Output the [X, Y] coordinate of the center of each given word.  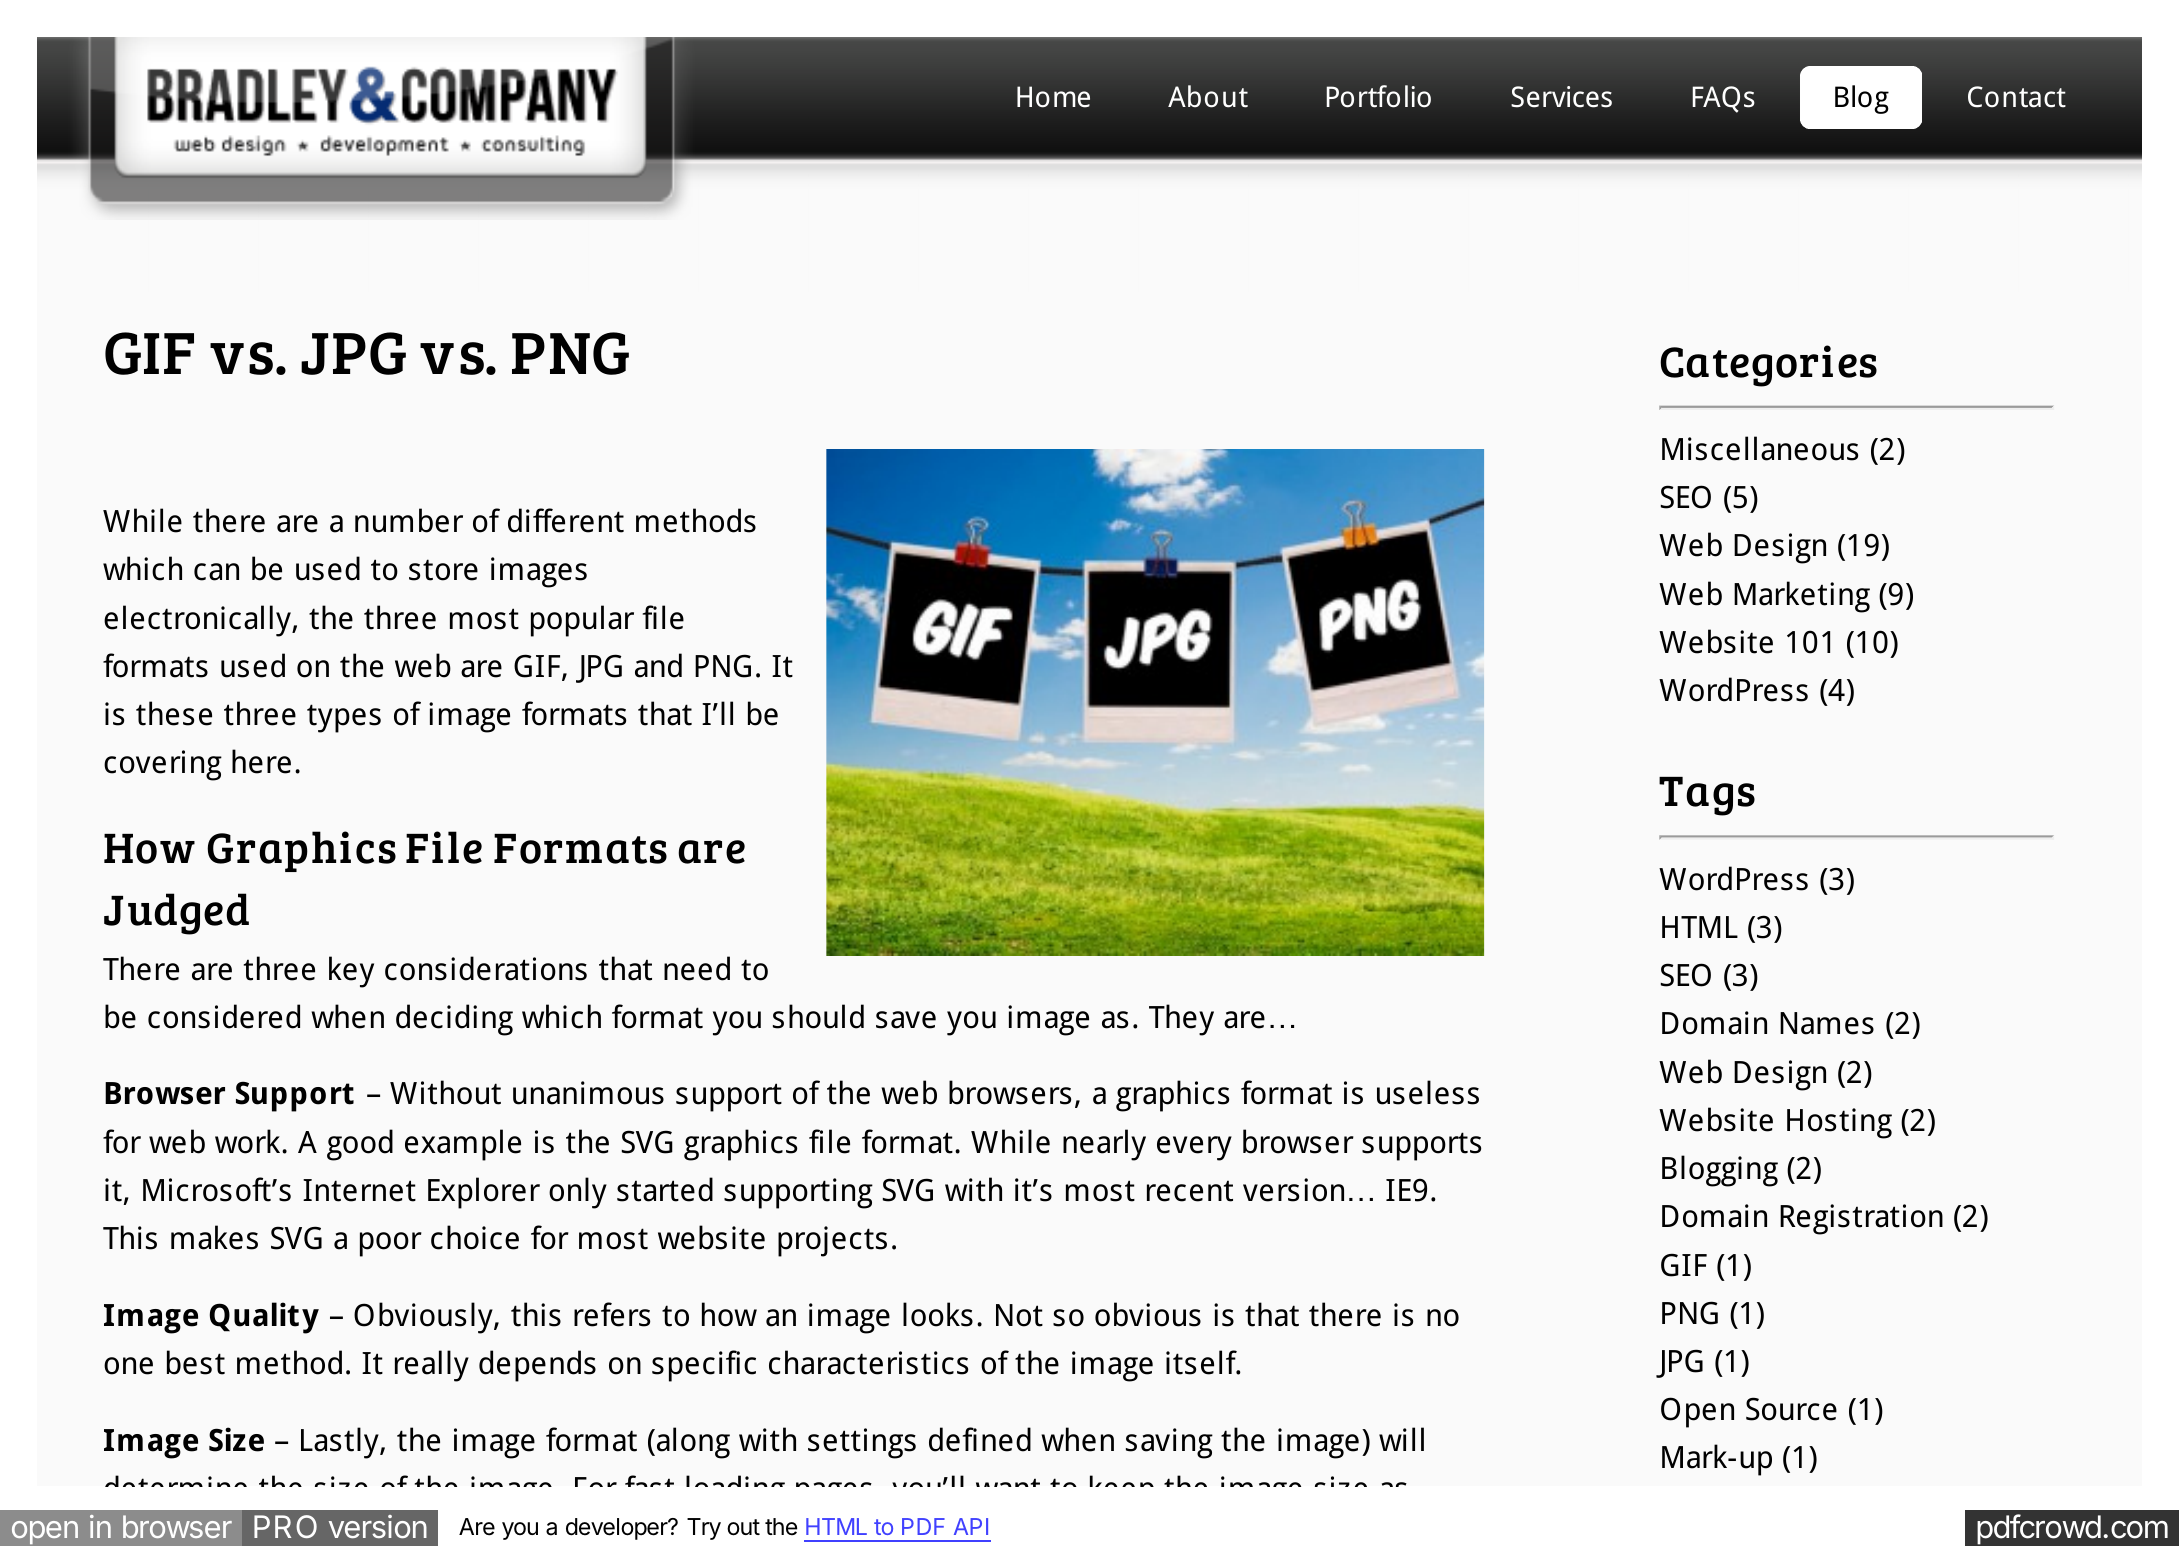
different [566, 520]
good [360, 1145]
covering [163, 765]
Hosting [1839, 1123]
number [409, 520]
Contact [2017, 97]
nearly [1104, 1145]
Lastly [341, 1443]
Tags [1707, 796]
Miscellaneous [1760, 448]
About [1208, 96]
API [971, 1526]
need [697, 968]
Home [1053, 97]
